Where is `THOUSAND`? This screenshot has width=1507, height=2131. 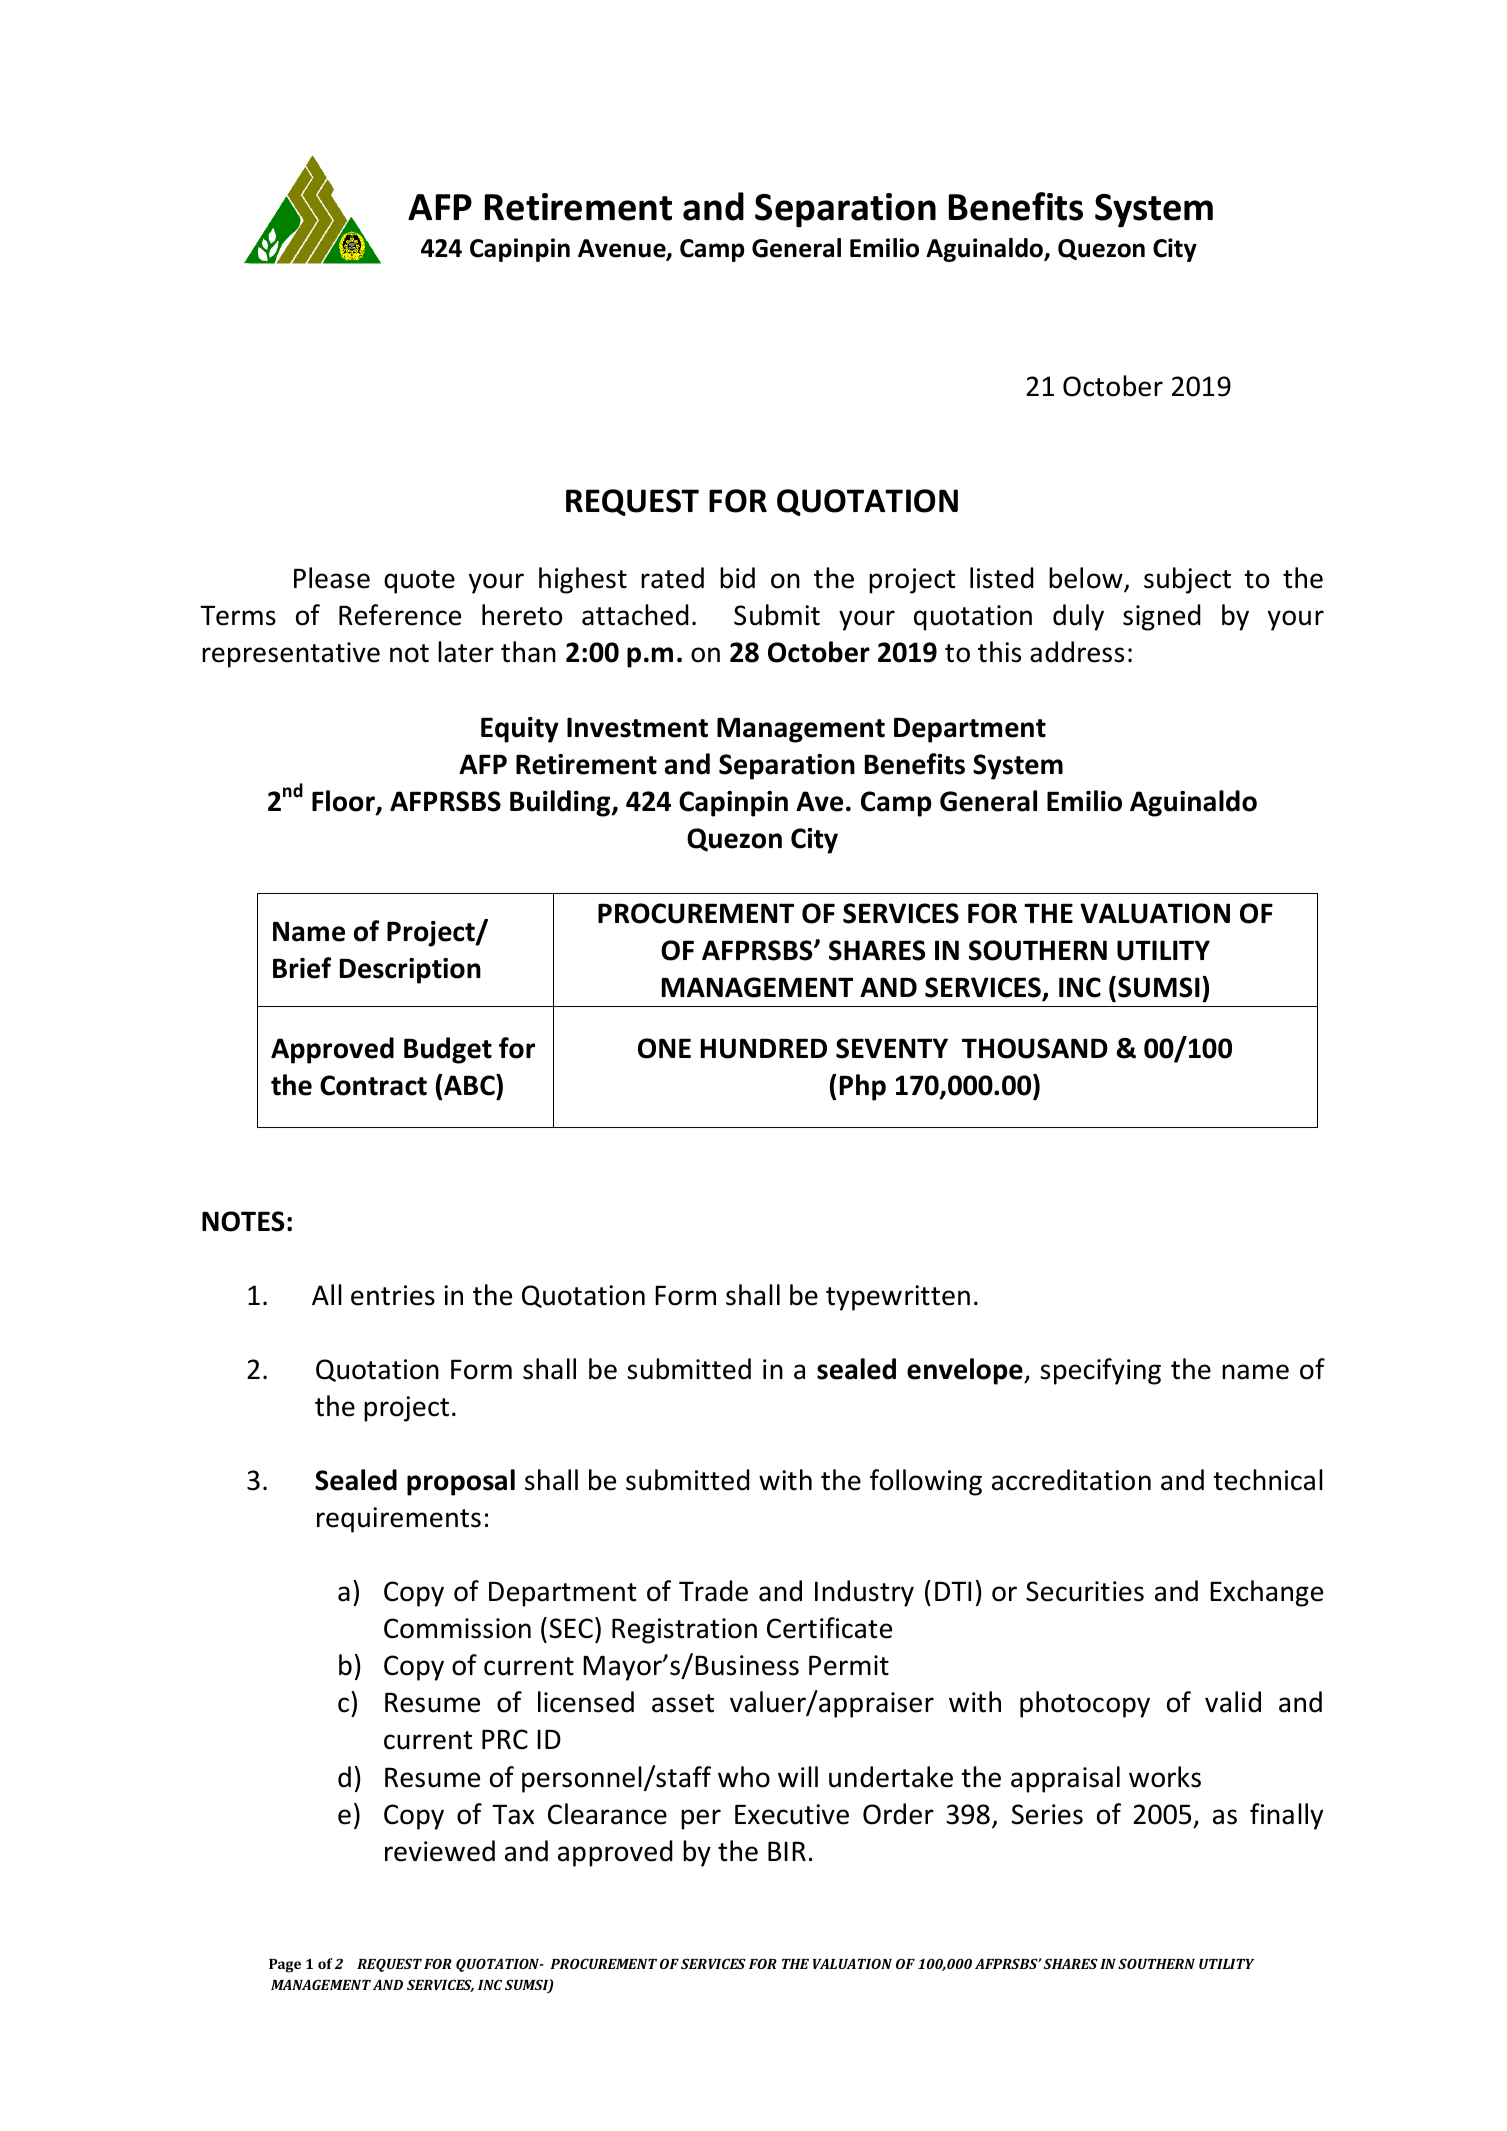 THOUSAND is located at coordinates (1035, 1048).
